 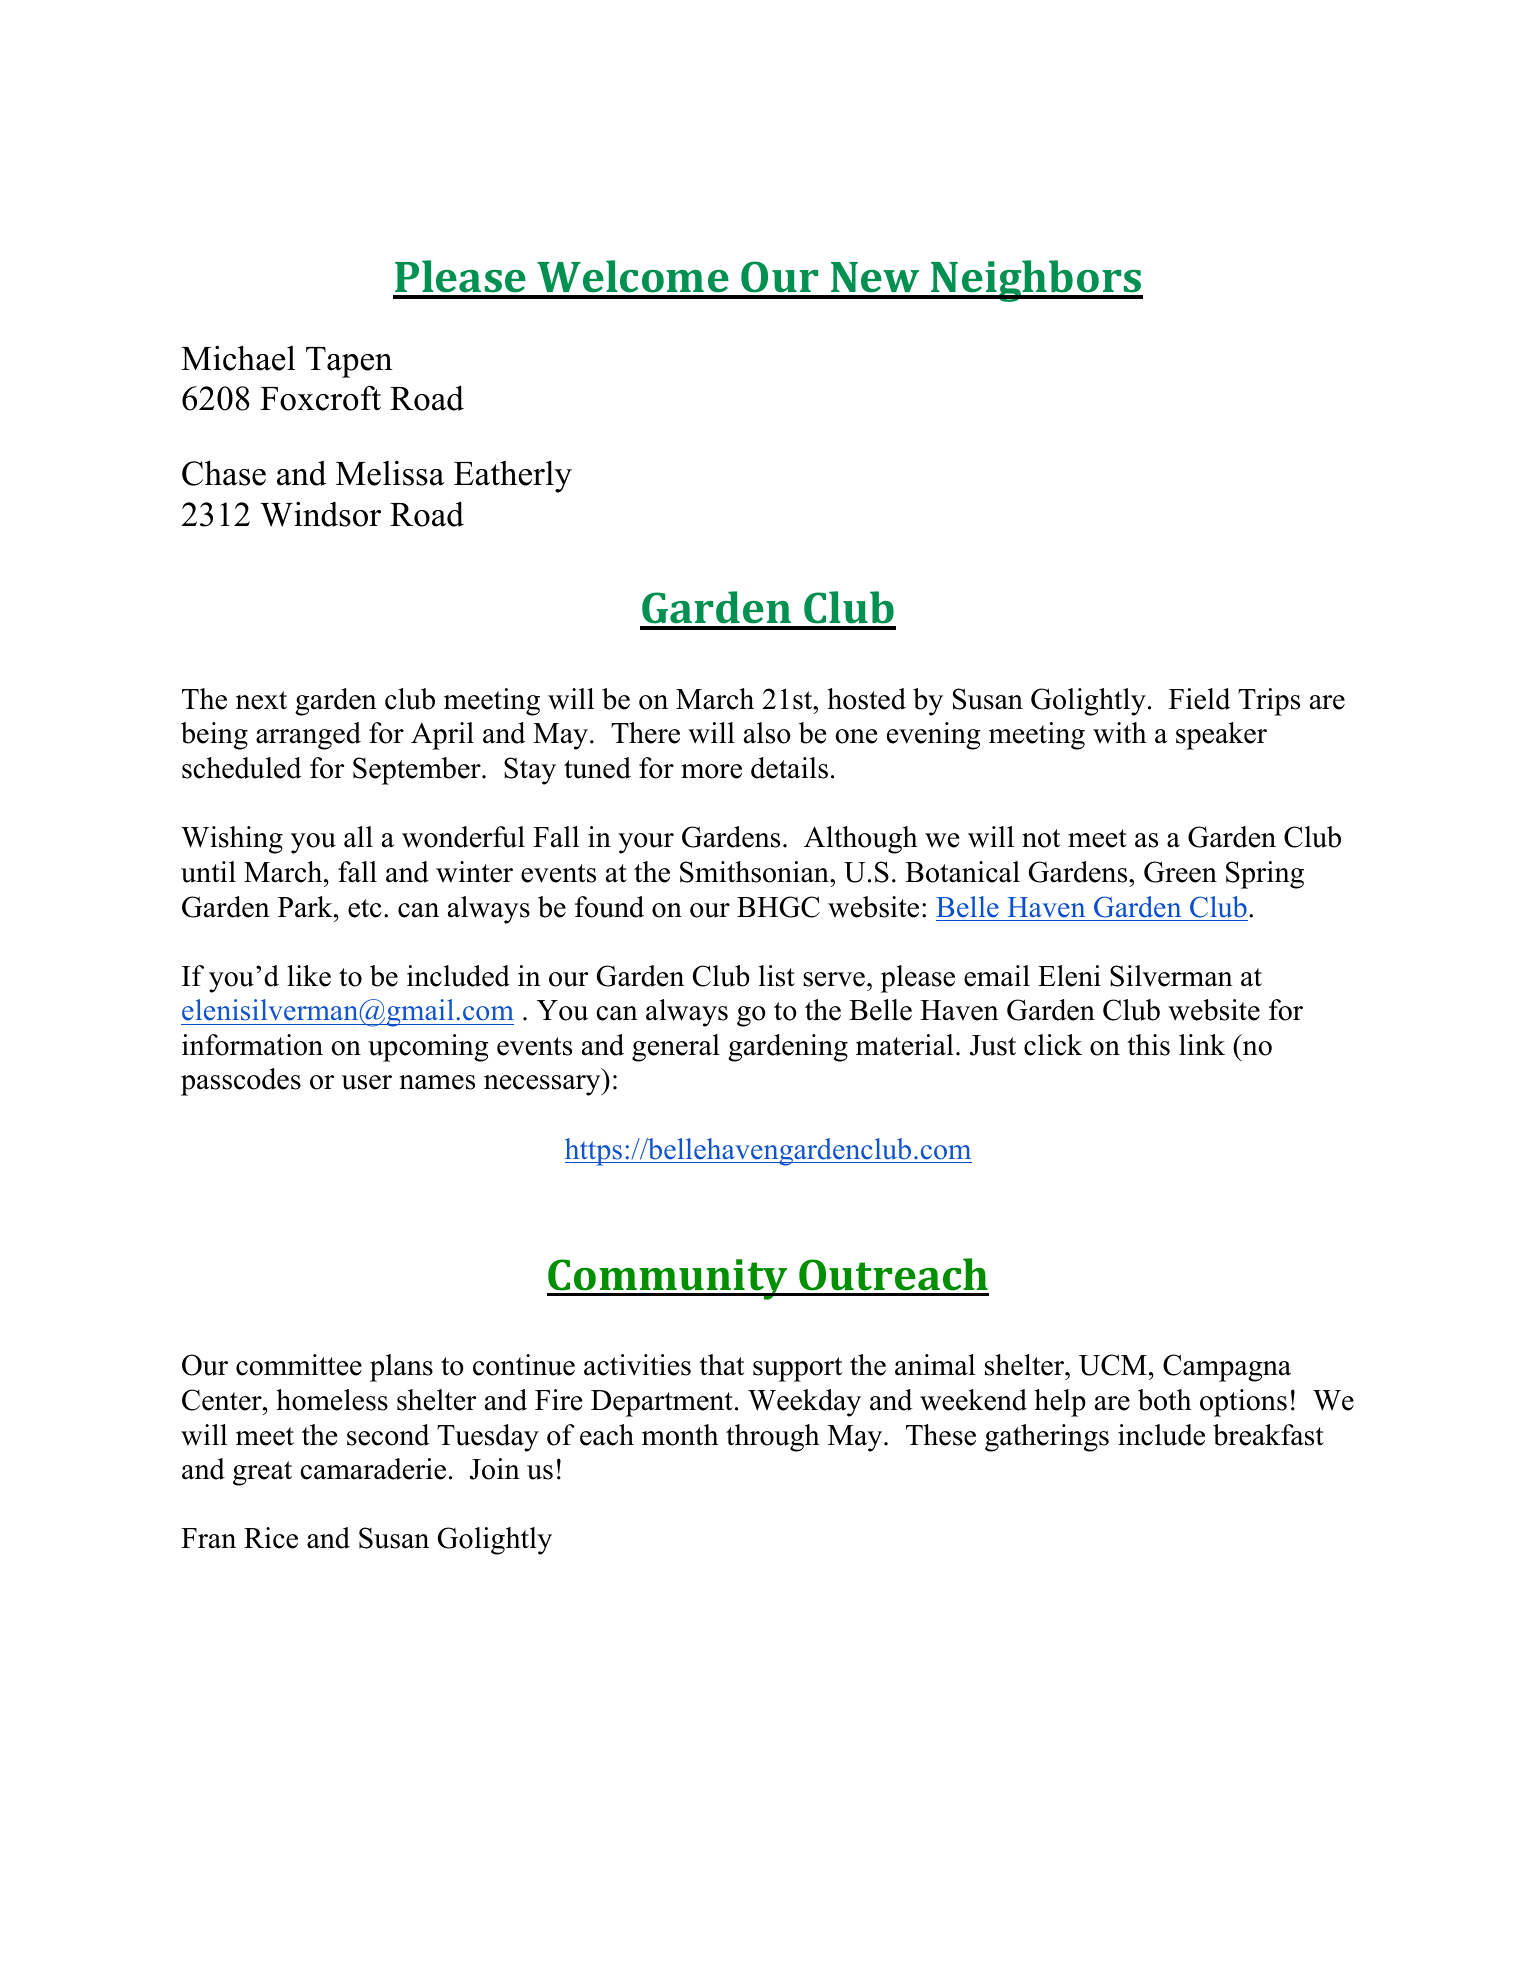 What do you see at coordinates (755, 872) in the image?
I see `Smithsonian` at bounding box center [755, 872].
